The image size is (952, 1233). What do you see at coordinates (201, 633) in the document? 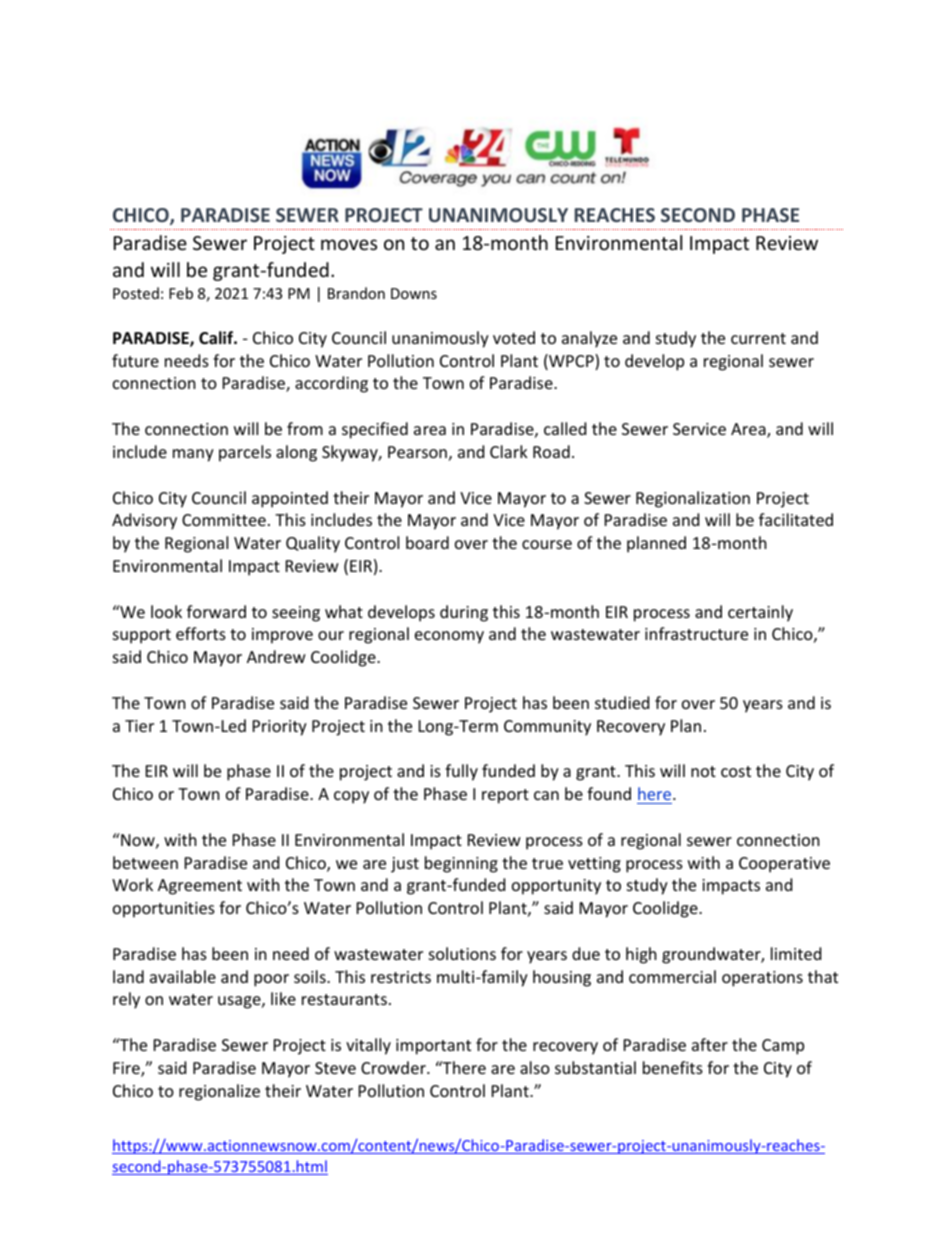
I see `efforts` at bounding box center [201, 633].
